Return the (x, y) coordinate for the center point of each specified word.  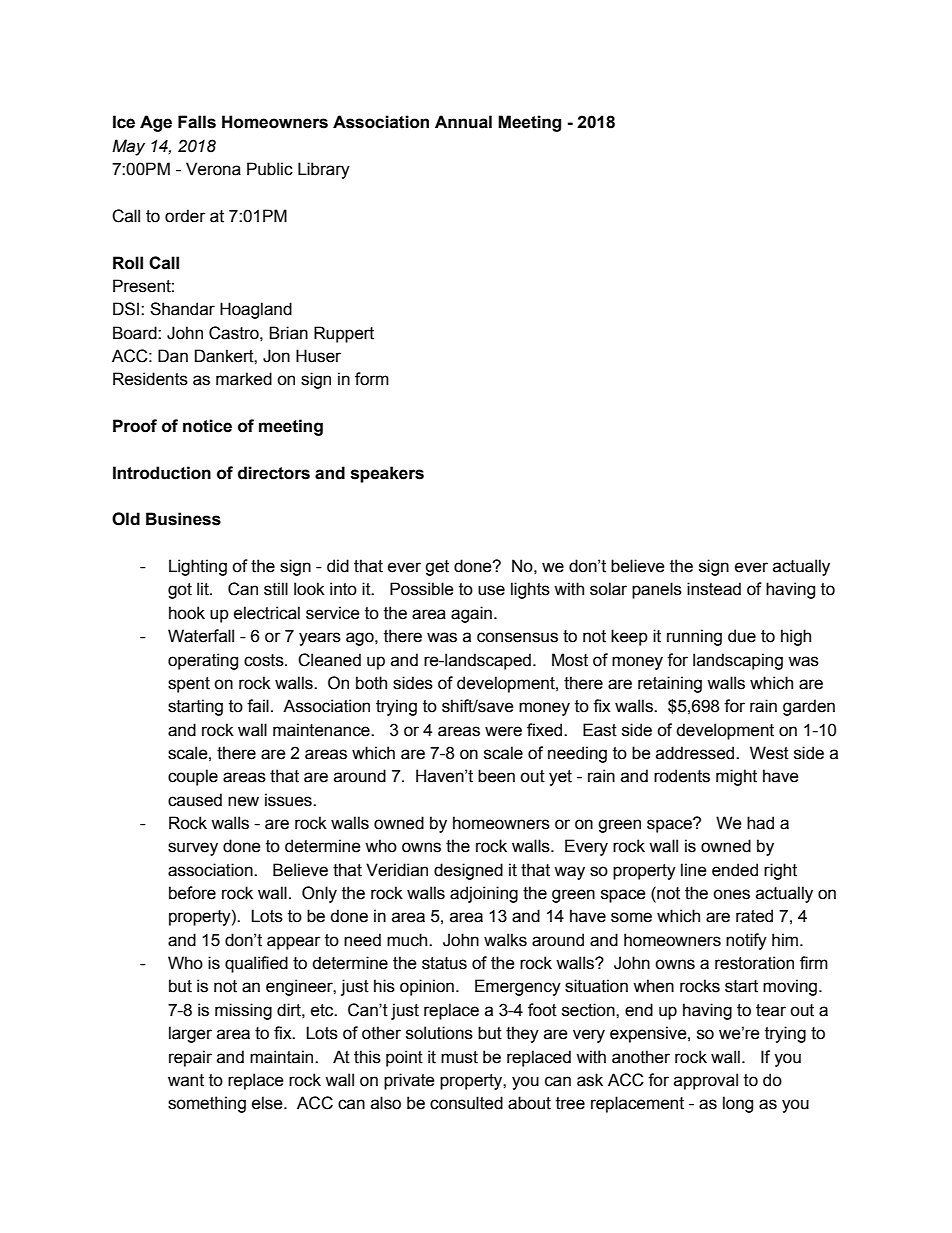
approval (706, 1081)
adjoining (484, 894)
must (459, 1057)
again (471, 614)
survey (193, 849)
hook (187, 613)
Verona (213, 169)
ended (735, 870)
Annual (463, 122)
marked (244, 379)
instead (714, 589)
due (742, 636)
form (372, 379)
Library (324, 170)
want (186, 1080)
